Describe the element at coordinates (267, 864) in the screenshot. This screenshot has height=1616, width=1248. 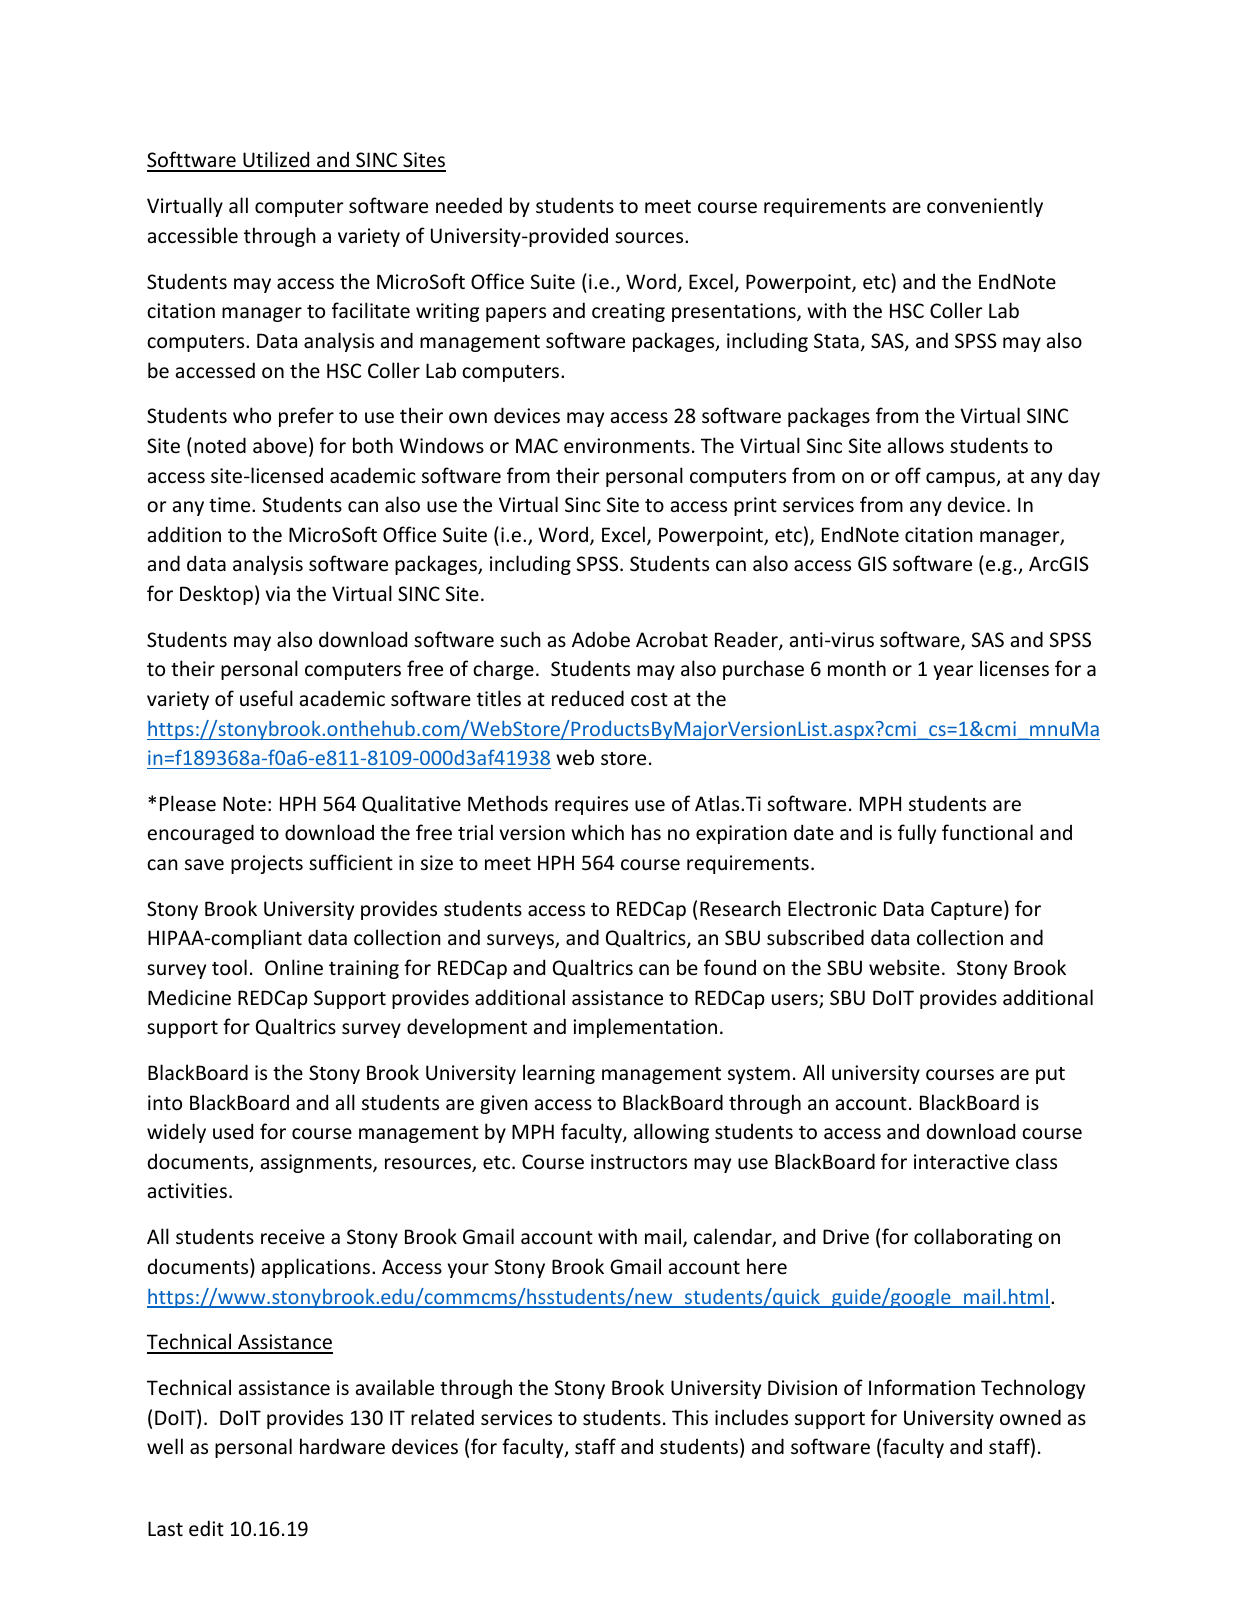
I see `projects` at that location.
